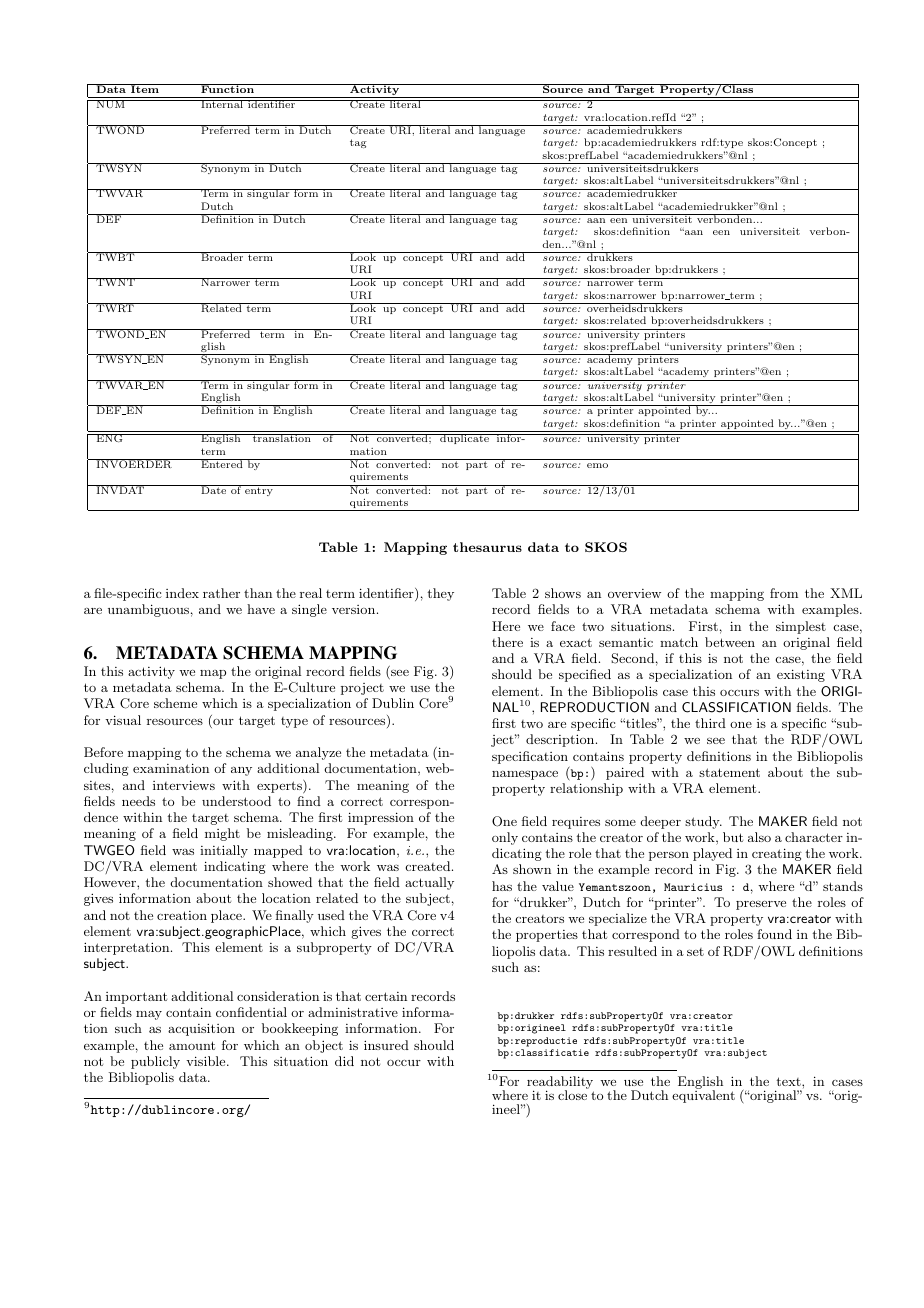 The height and width of the document is (1308, 924). I want to click on index, so click(182, 593).
